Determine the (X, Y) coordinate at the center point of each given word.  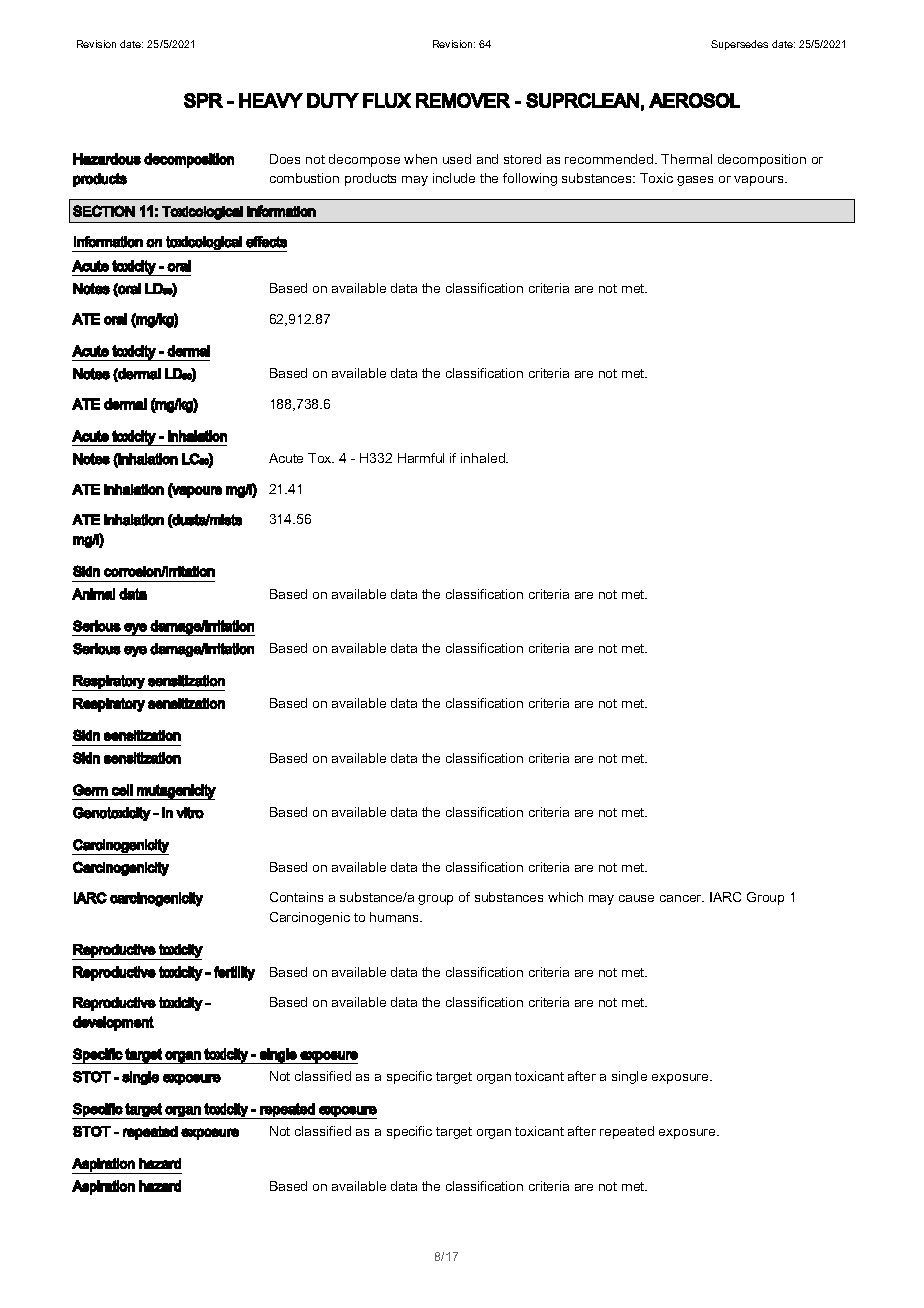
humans (396, 917)
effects (266, 242)
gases (695, 181)
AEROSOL (694, 100)
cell (122, 790)
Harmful (421, 458)
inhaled (484, 458)
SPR (203, 100)
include (454, 178)
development (113, 1023)
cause (636, 898)
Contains (296, 897)
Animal (93, 594)
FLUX (387, 100)
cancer (682, 898)
